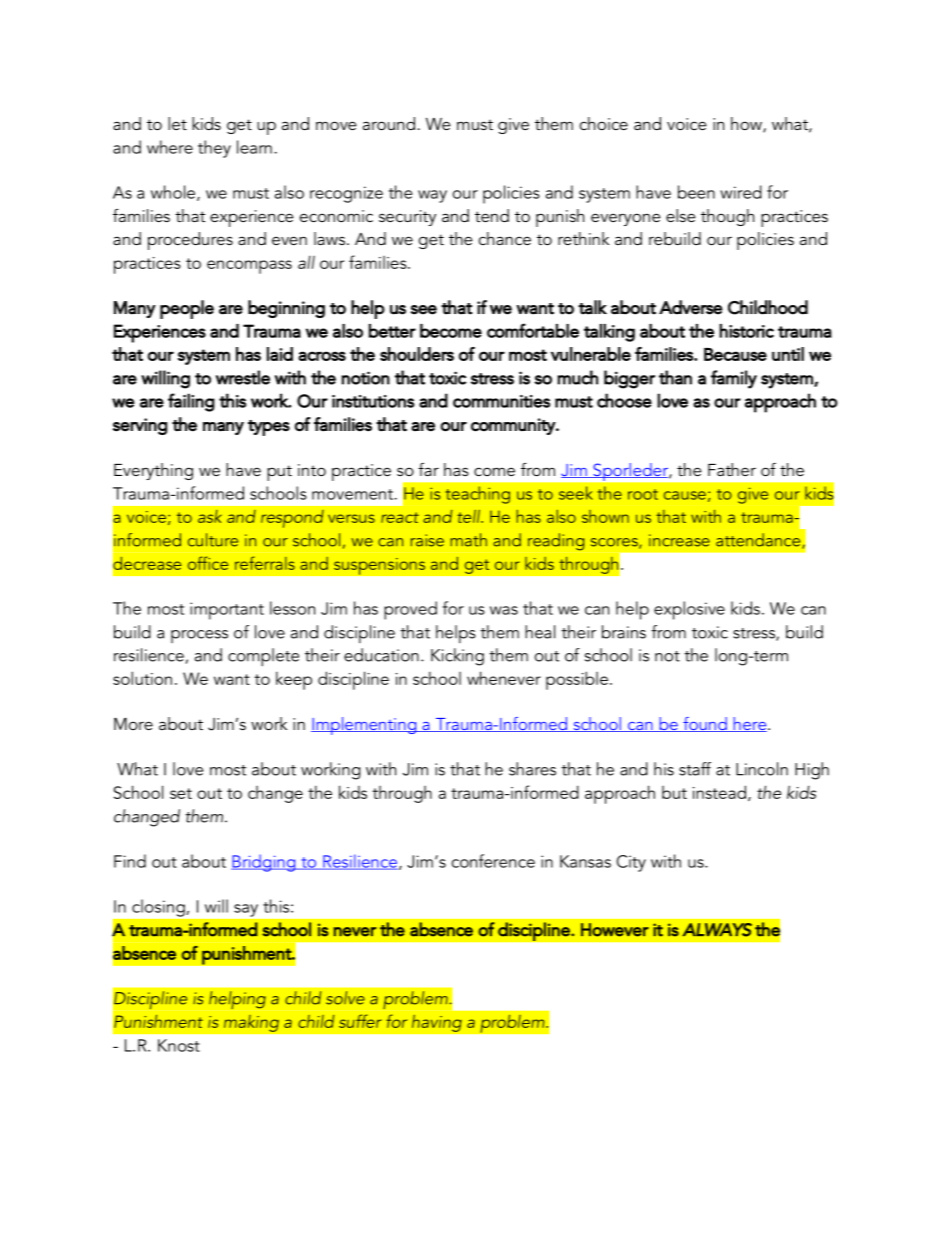 This image has height=1233, width=952. Describe the element at coordinates (214, 149) in the image. I see `they` at that location.
